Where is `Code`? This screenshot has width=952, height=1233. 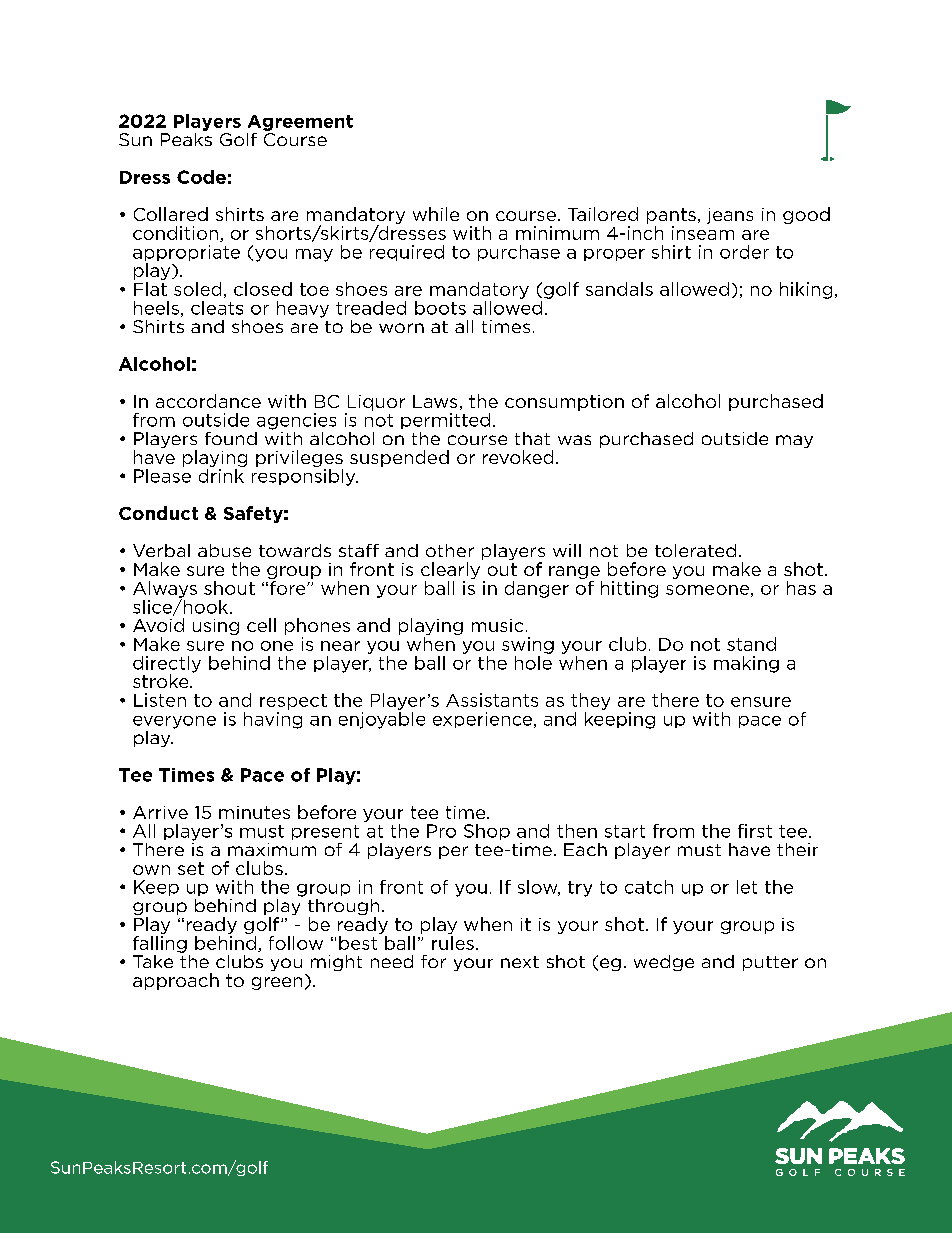
Code is located at coordinates (201, 177).
